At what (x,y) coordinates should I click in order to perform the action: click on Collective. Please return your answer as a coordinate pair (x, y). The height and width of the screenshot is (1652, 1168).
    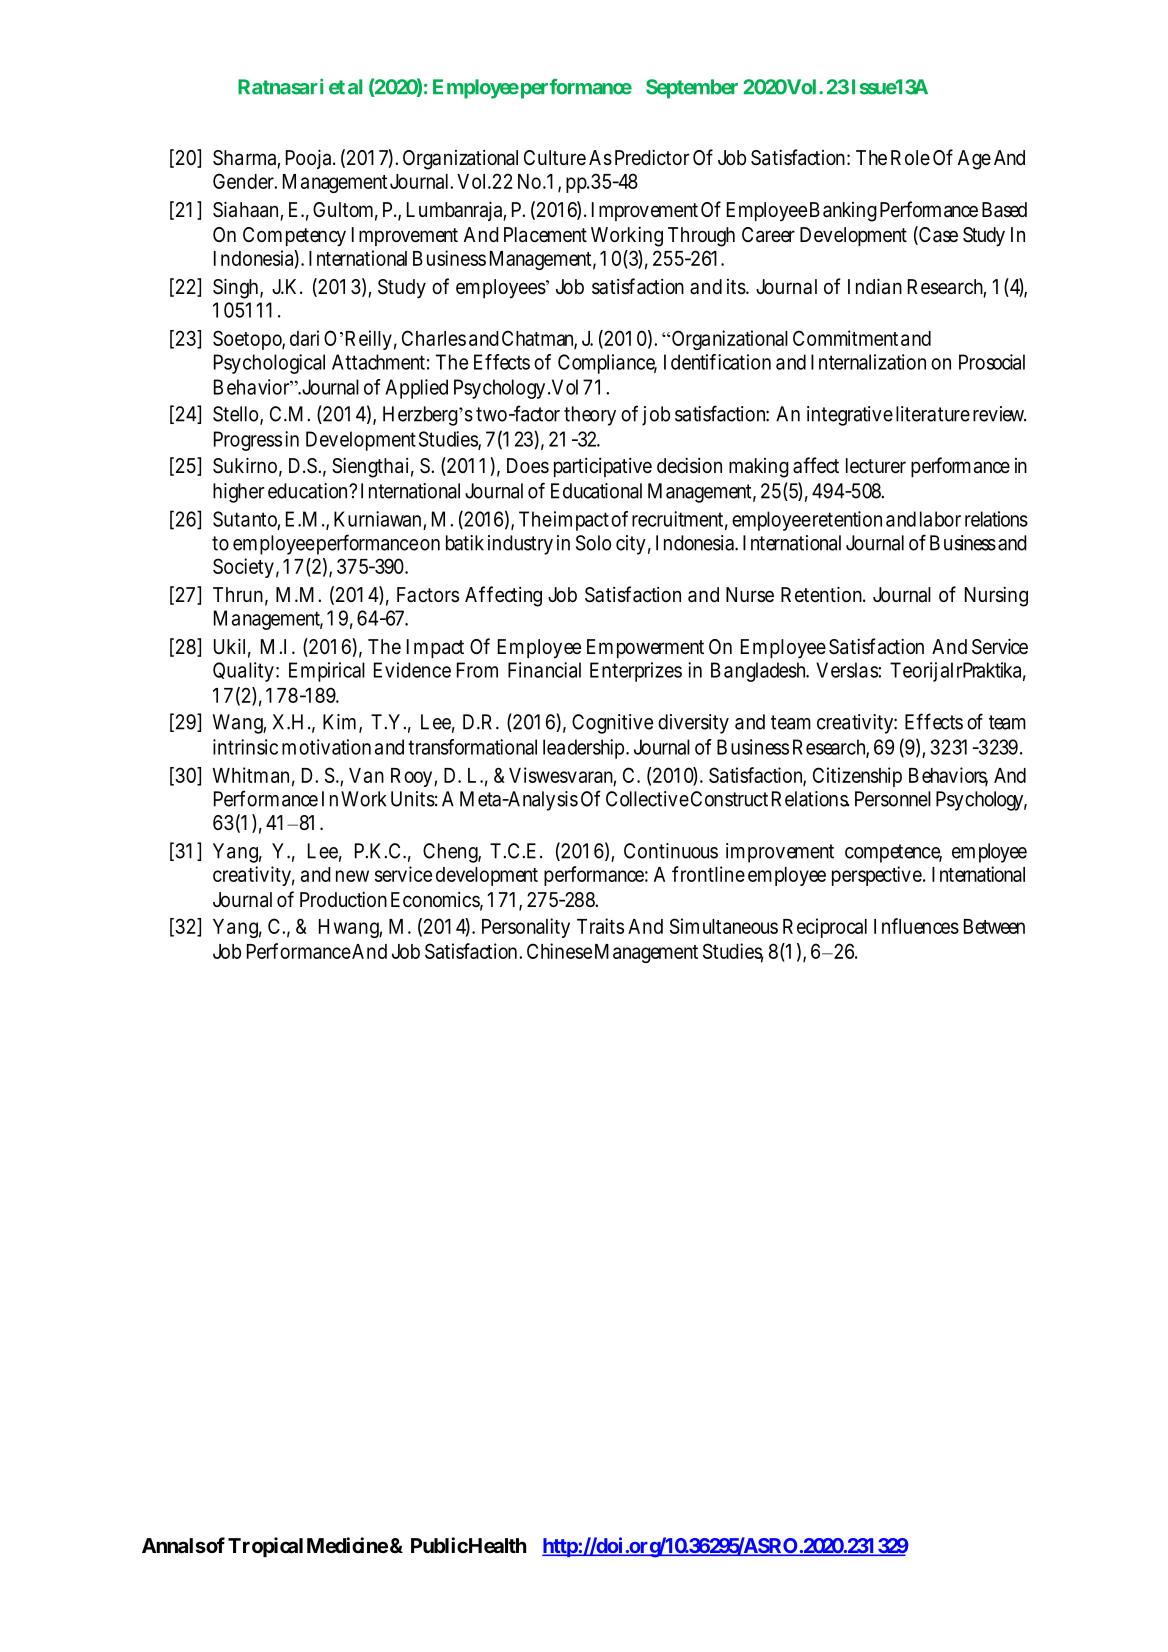
    Looking at the image, I should click on (647, 799).
